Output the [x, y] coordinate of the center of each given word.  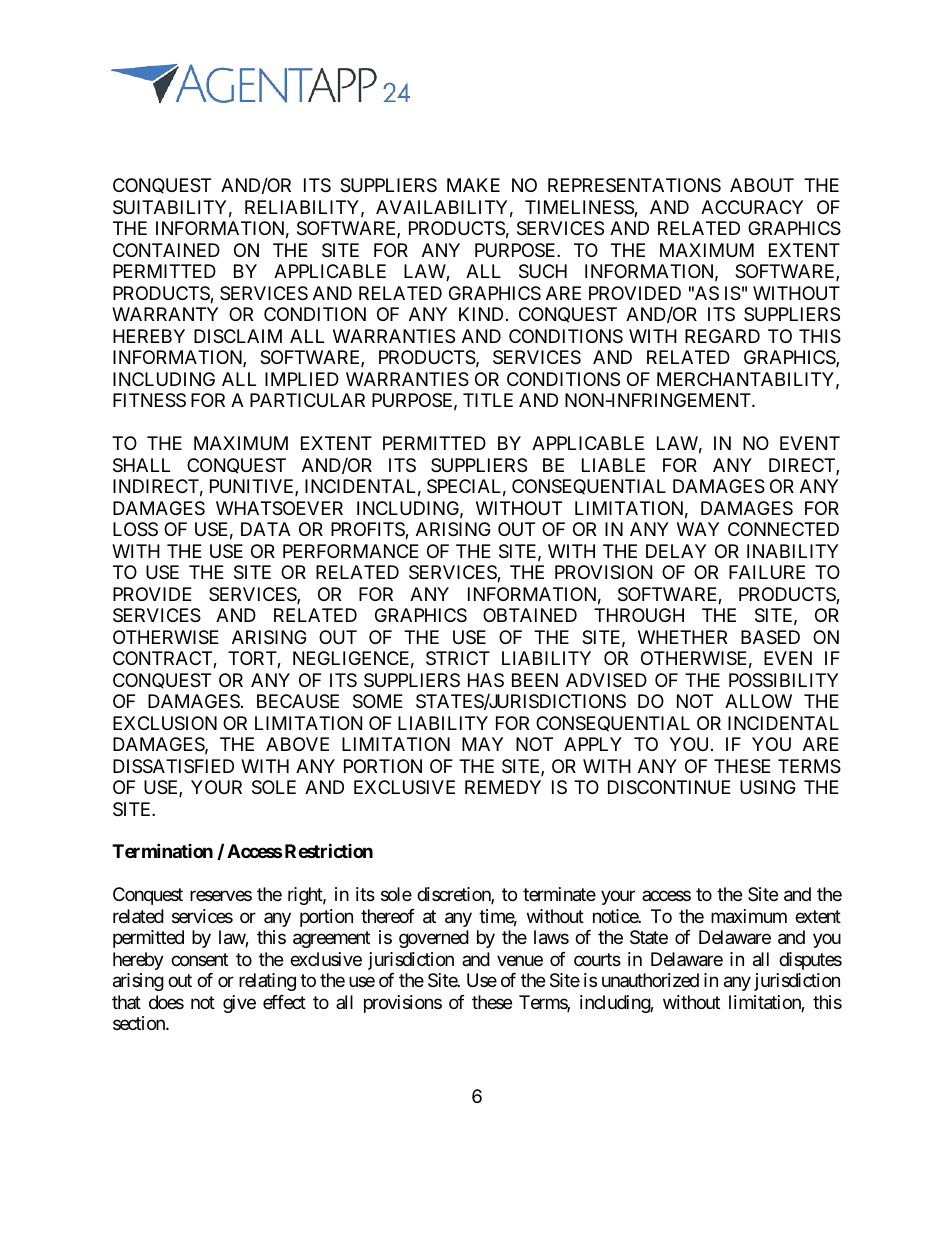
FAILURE [767, 572]
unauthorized [650, 980]
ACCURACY [752, 207]
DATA [266, 529]
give [239, 1004]
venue [520, 960]
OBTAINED [530, 615]
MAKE [473, 185]
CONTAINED [166, 250]
